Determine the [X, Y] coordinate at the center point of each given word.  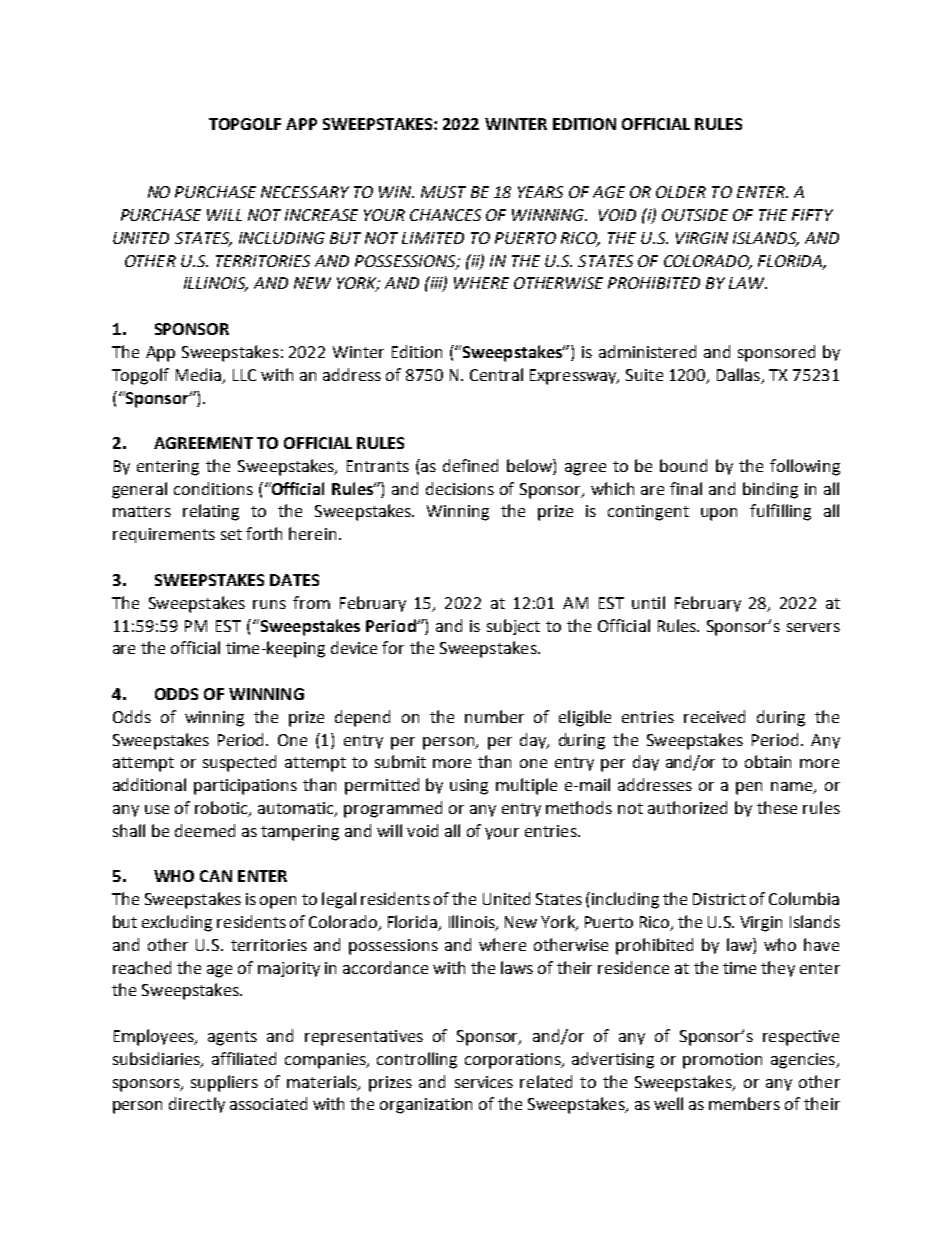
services [484, 1082]
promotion [722, 1061]
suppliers [224, 1083]
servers [813, 627]
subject [513, 627]
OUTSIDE [695, 215]
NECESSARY [305, 192]
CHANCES [445, 215]
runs [269, 604]
